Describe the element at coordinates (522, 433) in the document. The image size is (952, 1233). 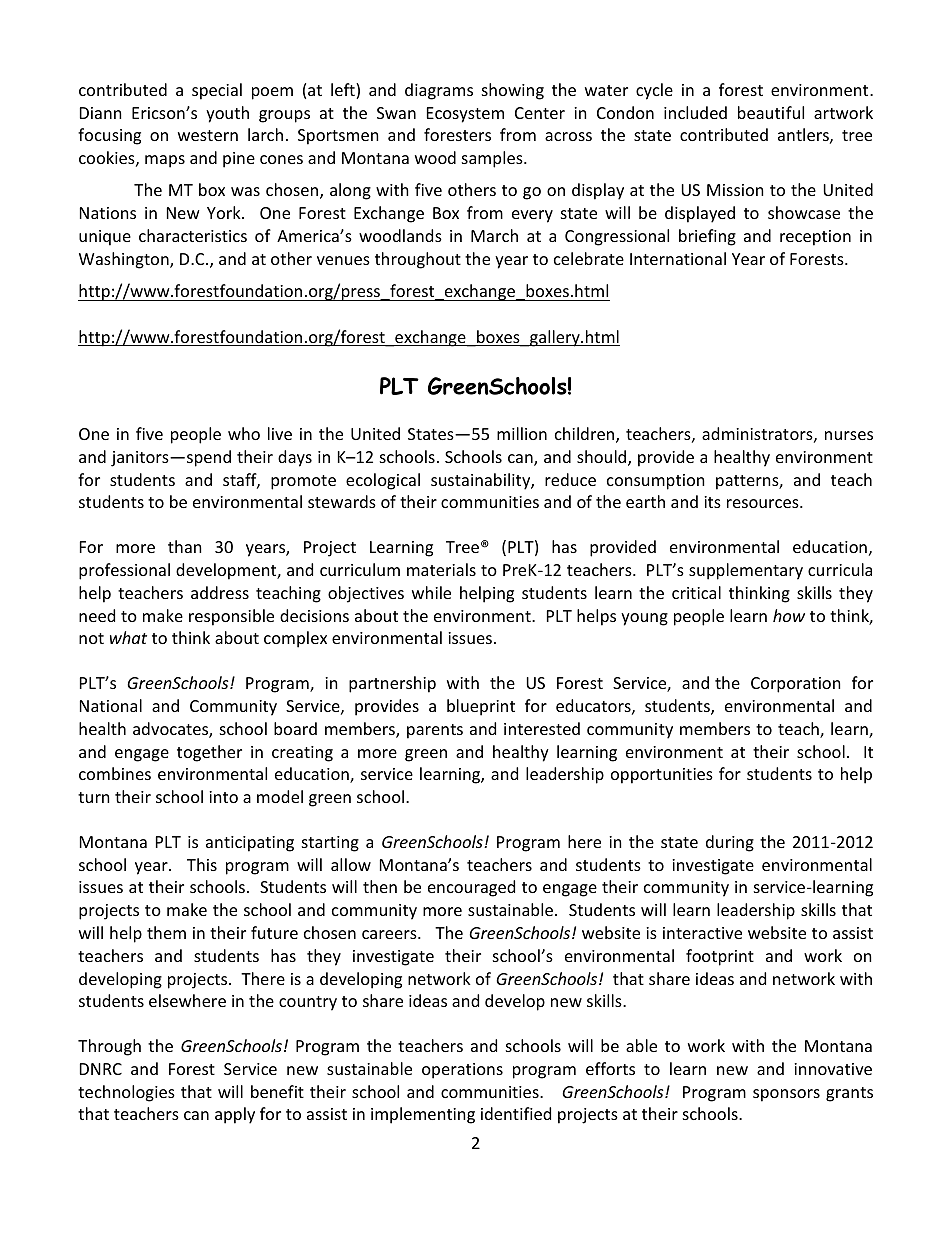
I see `million` at that location.
